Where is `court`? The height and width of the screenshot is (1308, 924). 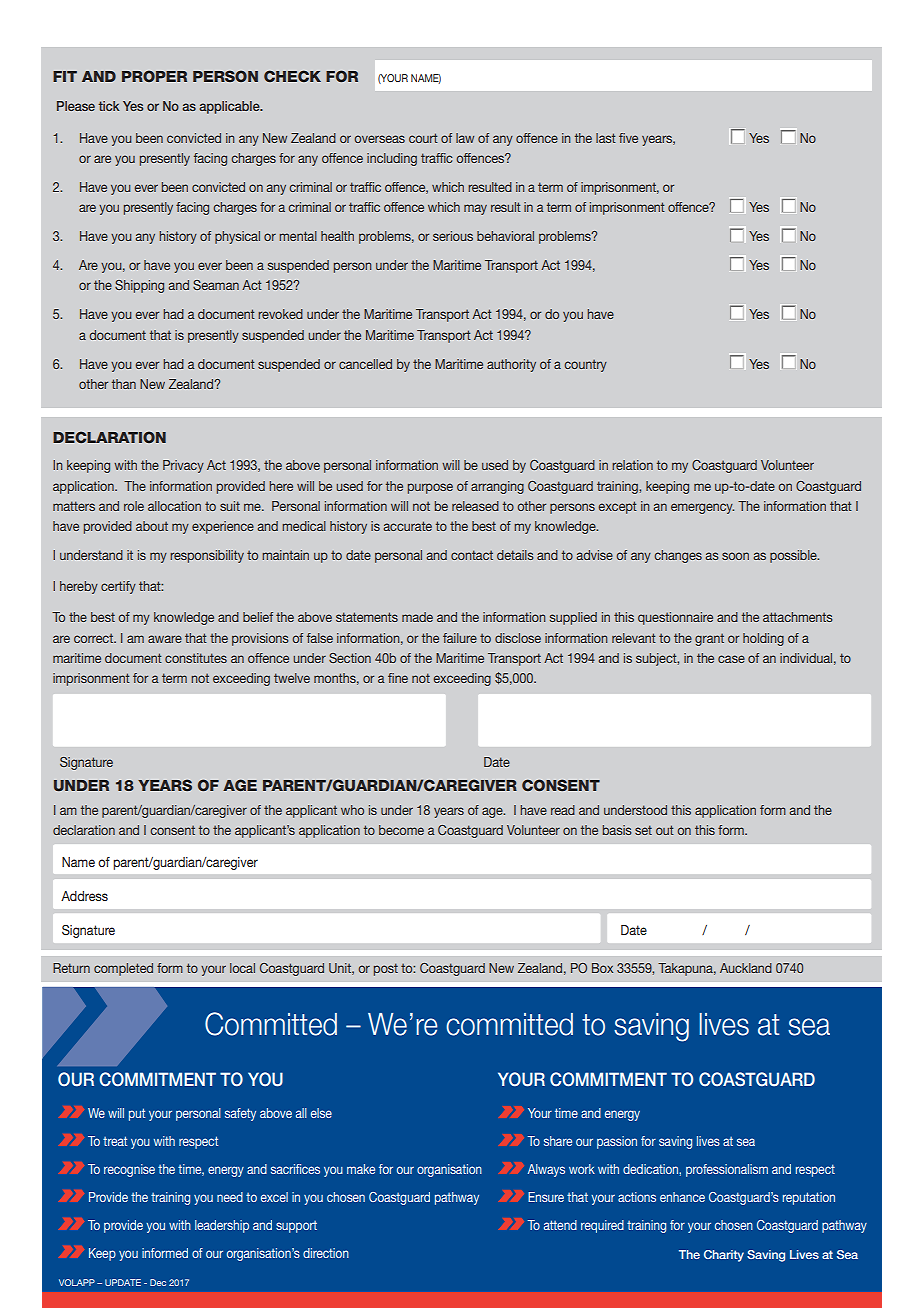
court is located at coordinates (423, 138).
